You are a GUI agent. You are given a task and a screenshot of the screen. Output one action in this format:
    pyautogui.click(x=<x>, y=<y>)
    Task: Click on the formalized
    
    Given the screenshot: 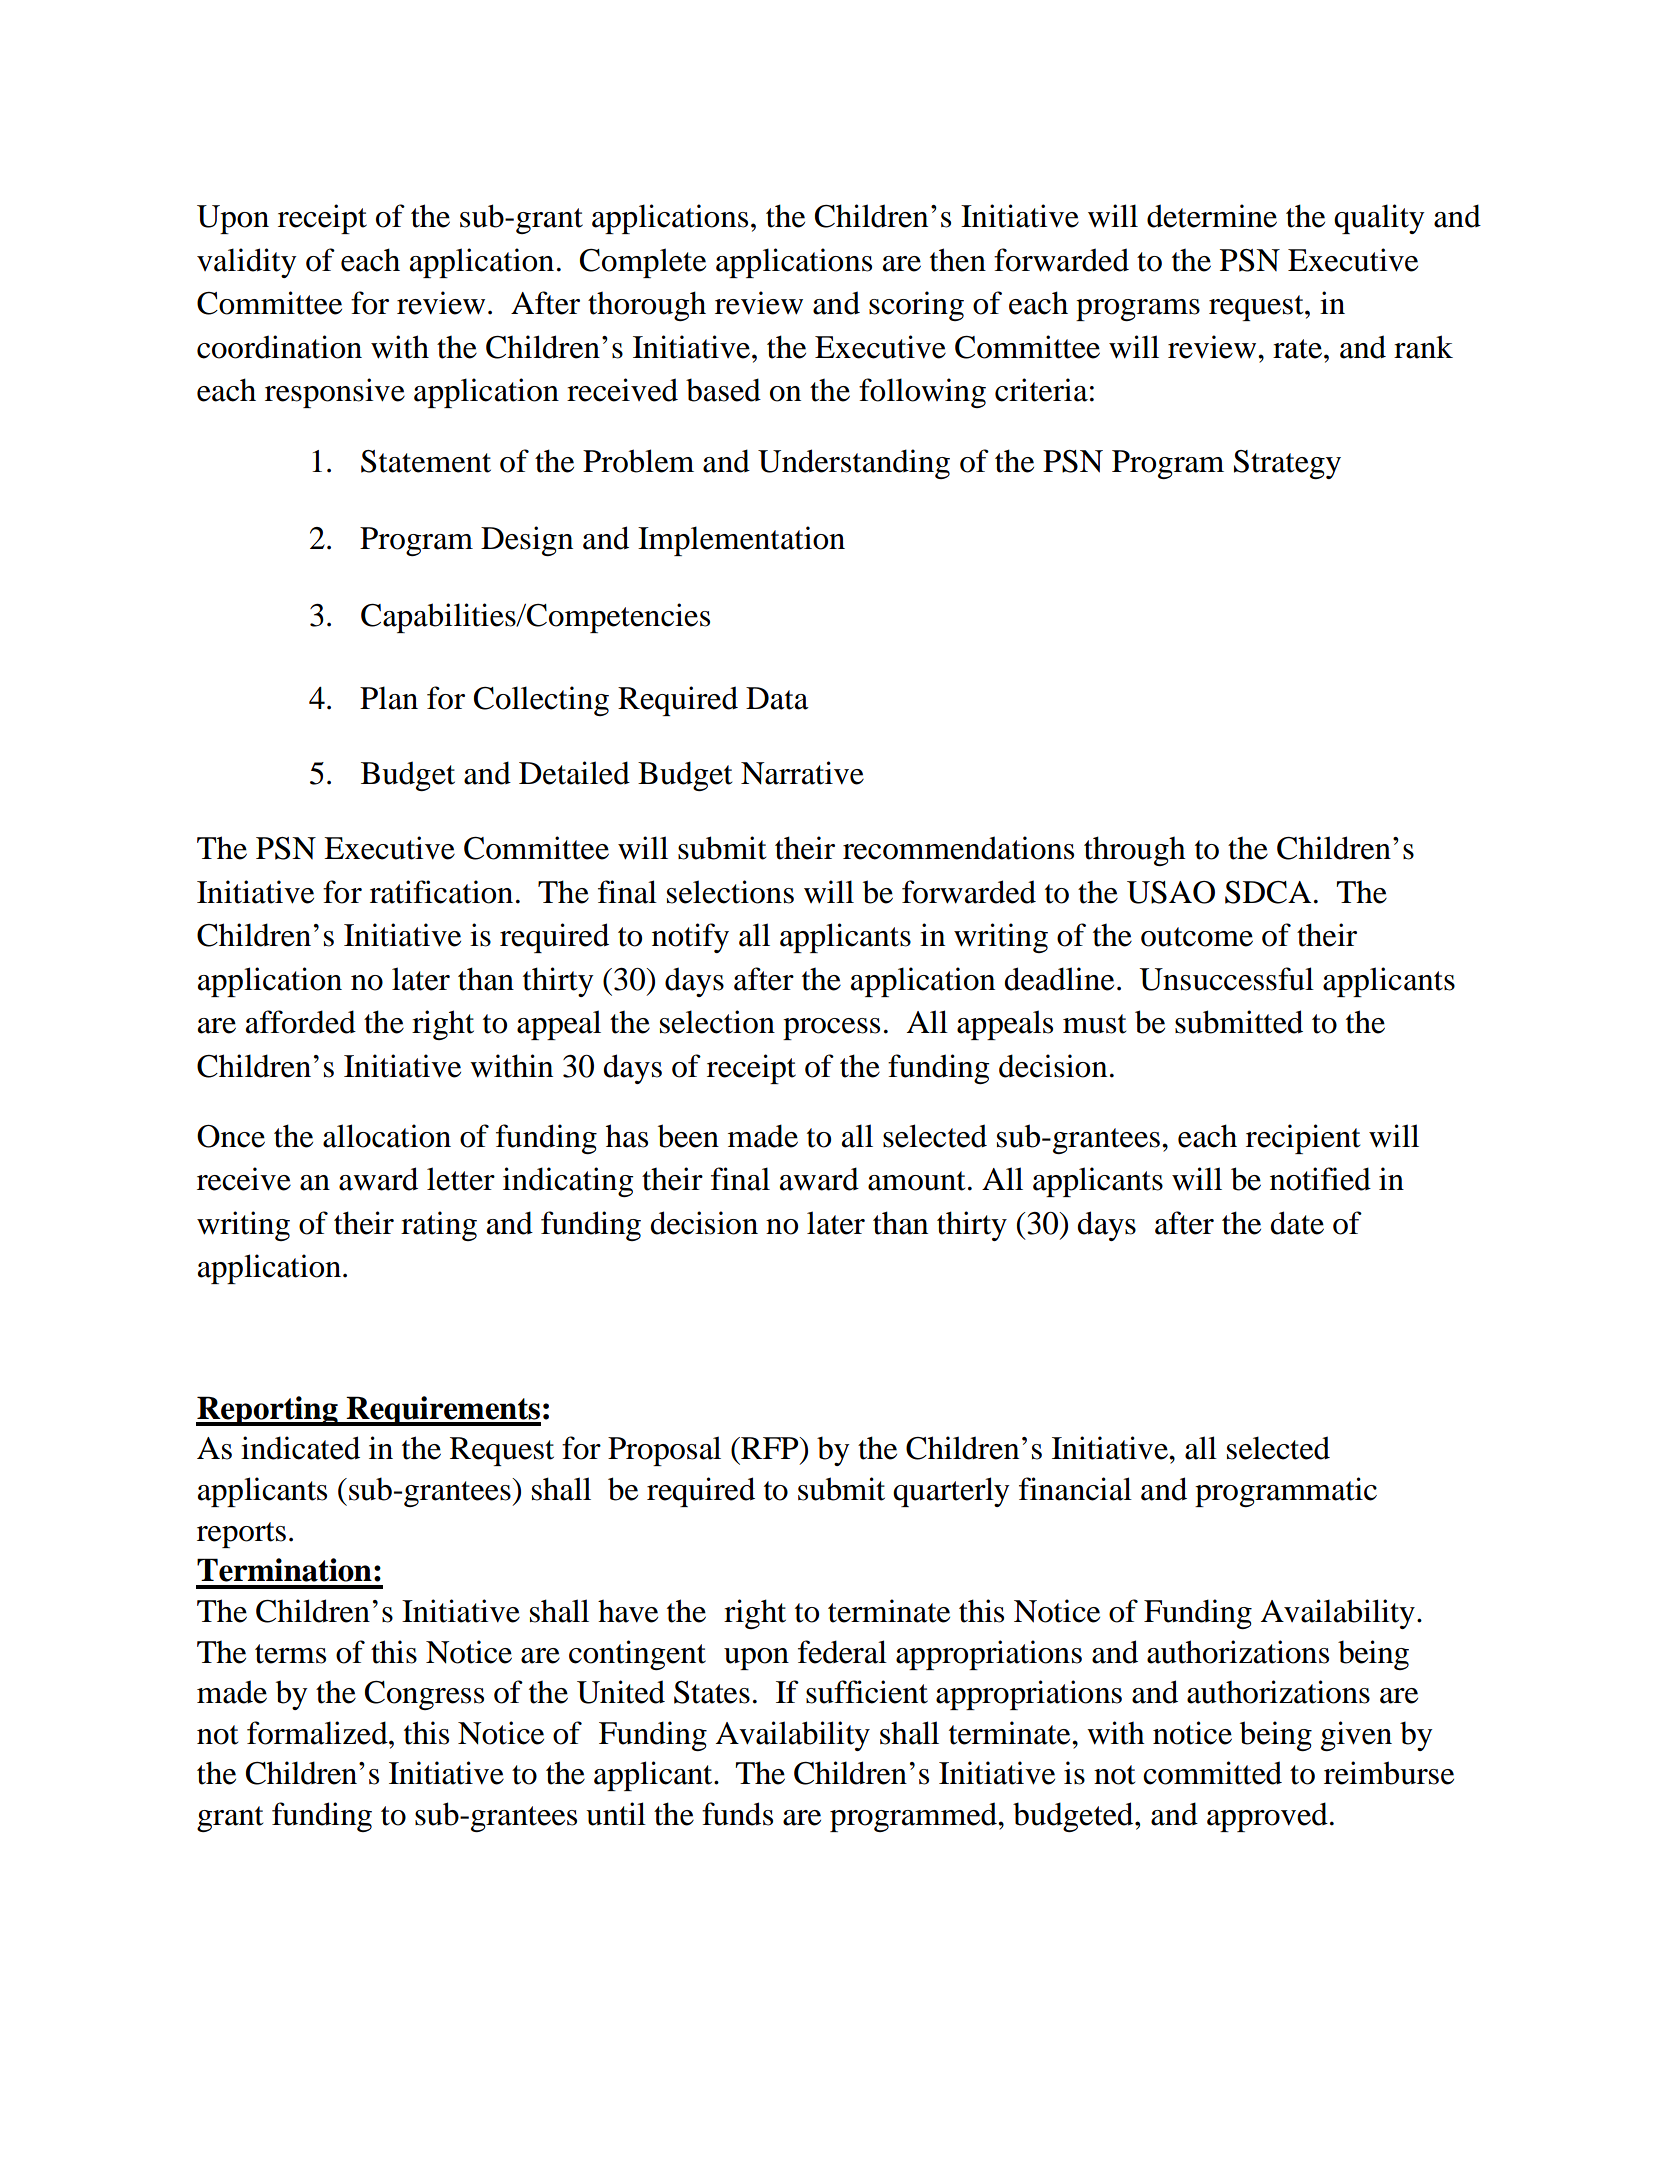 What is the action you would take?
    pyautogui.click(x=318, y=1733)
